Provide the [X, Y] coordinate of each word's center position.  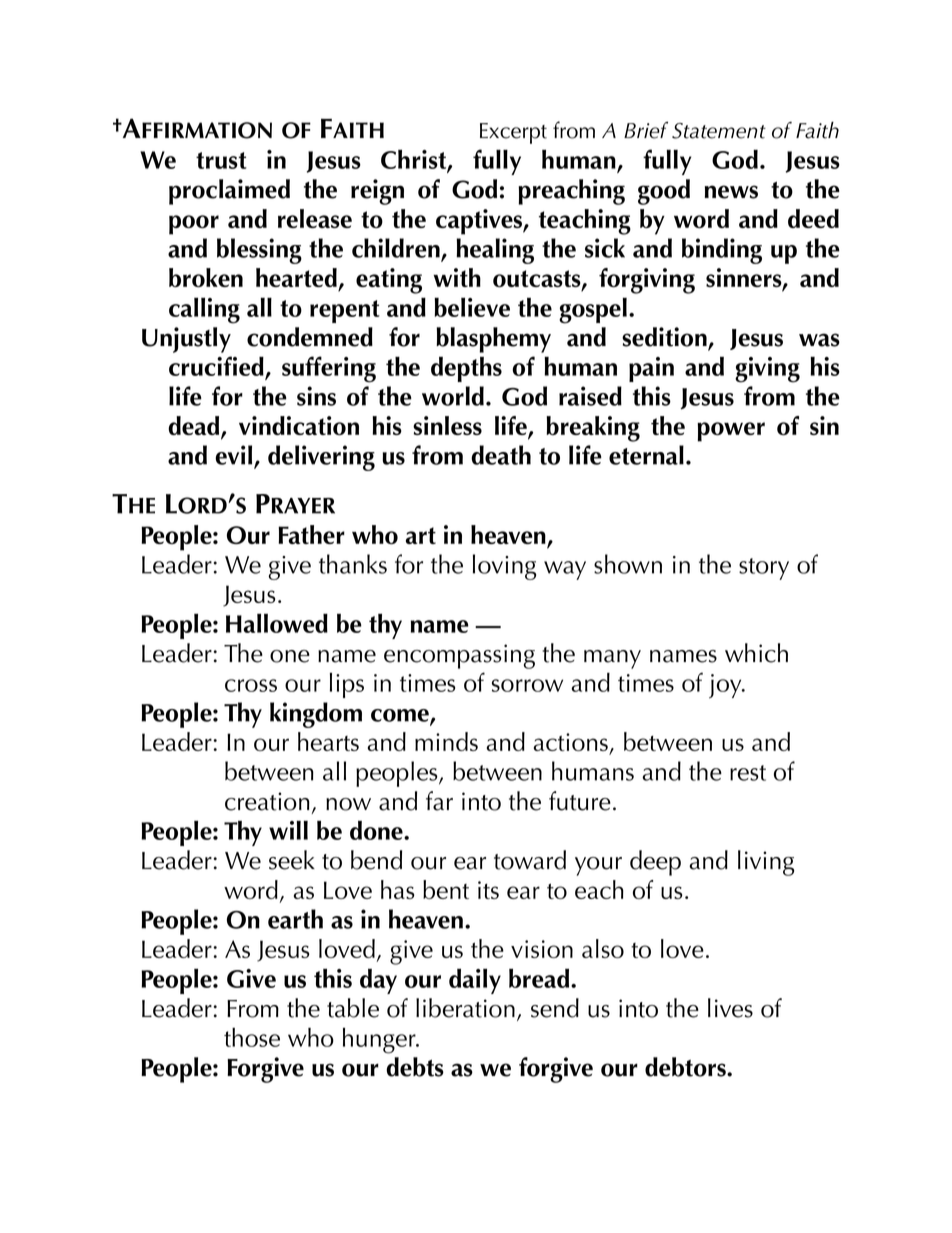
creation [267, 801]
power [731, 432]
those [252, 1037]
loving [504, 567]
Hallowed [277, 623]
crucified [216, 366]
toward [530, 860]
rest [748, 773]
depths [466, 369]
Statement [719, 131]
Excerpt [513, 133]
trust [221, 160]
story [764, 569]
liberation [465, 1008]
